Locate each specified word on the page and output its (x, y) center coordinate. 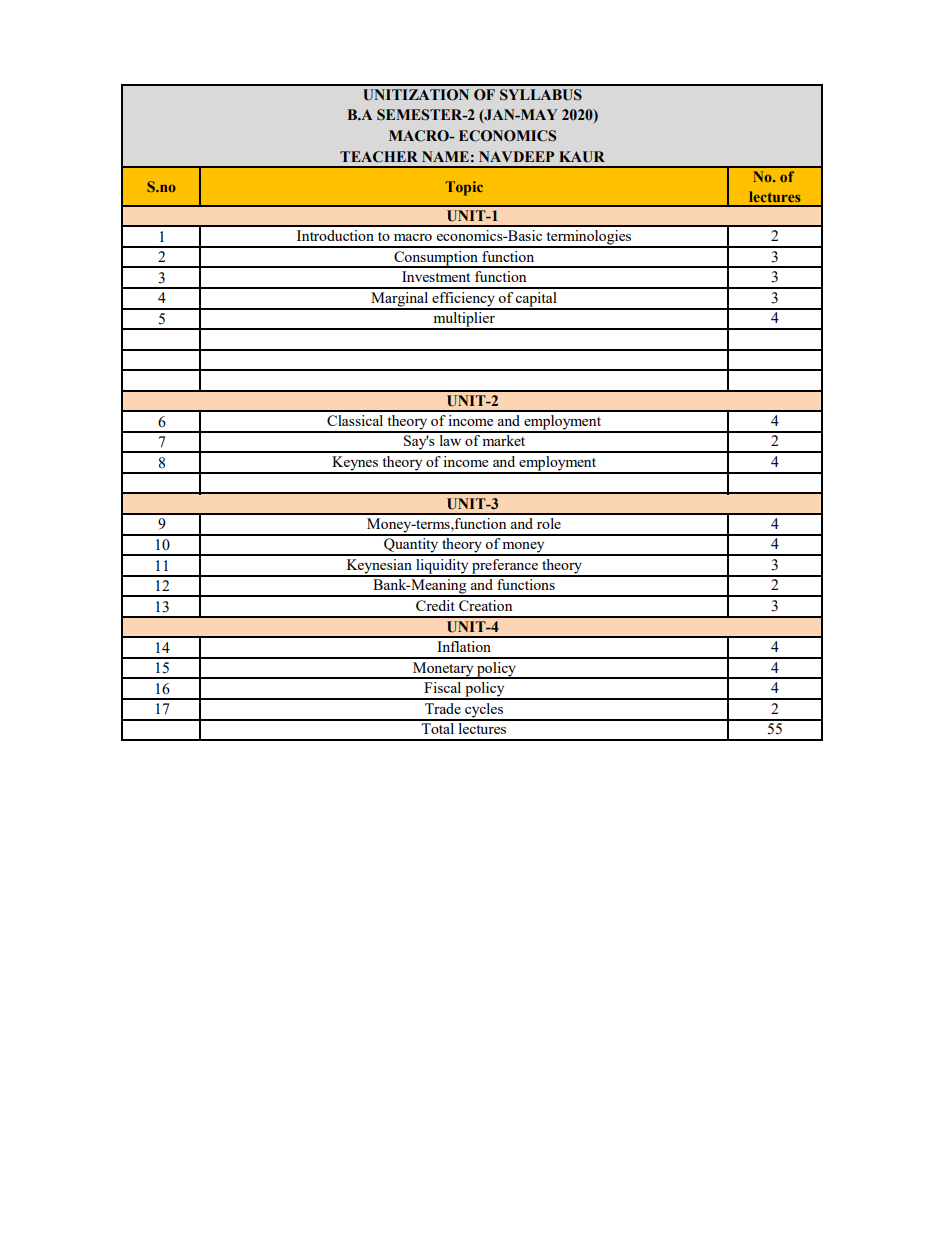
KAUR (582, 157)
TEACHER (379, 157)
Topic (464, 188)
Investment (436, 276)
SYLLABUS (541, 95)
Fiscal (442, 687)
